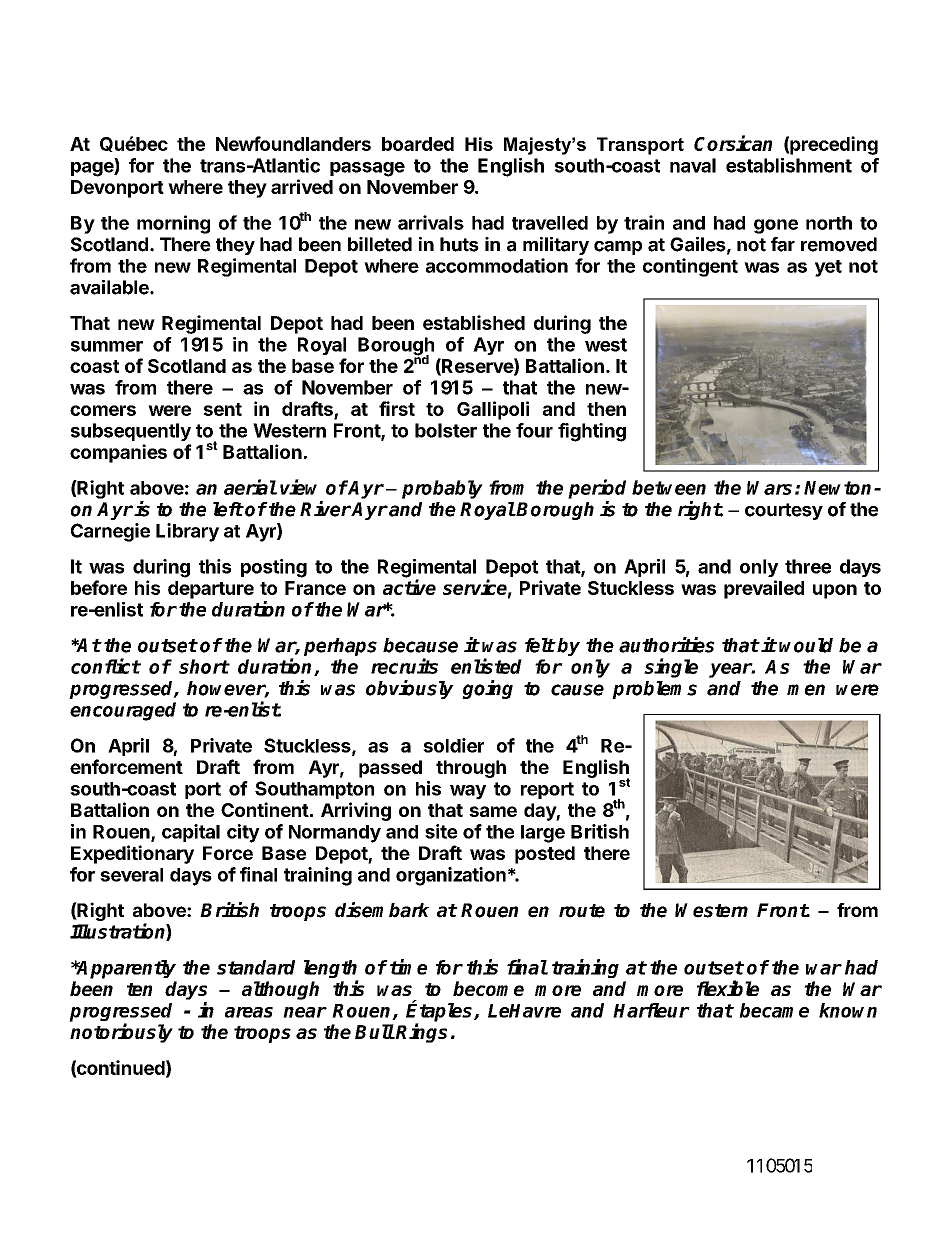  Describe the element at coordinates (211, 590) in the screenshot. I see `departure` at that location.
